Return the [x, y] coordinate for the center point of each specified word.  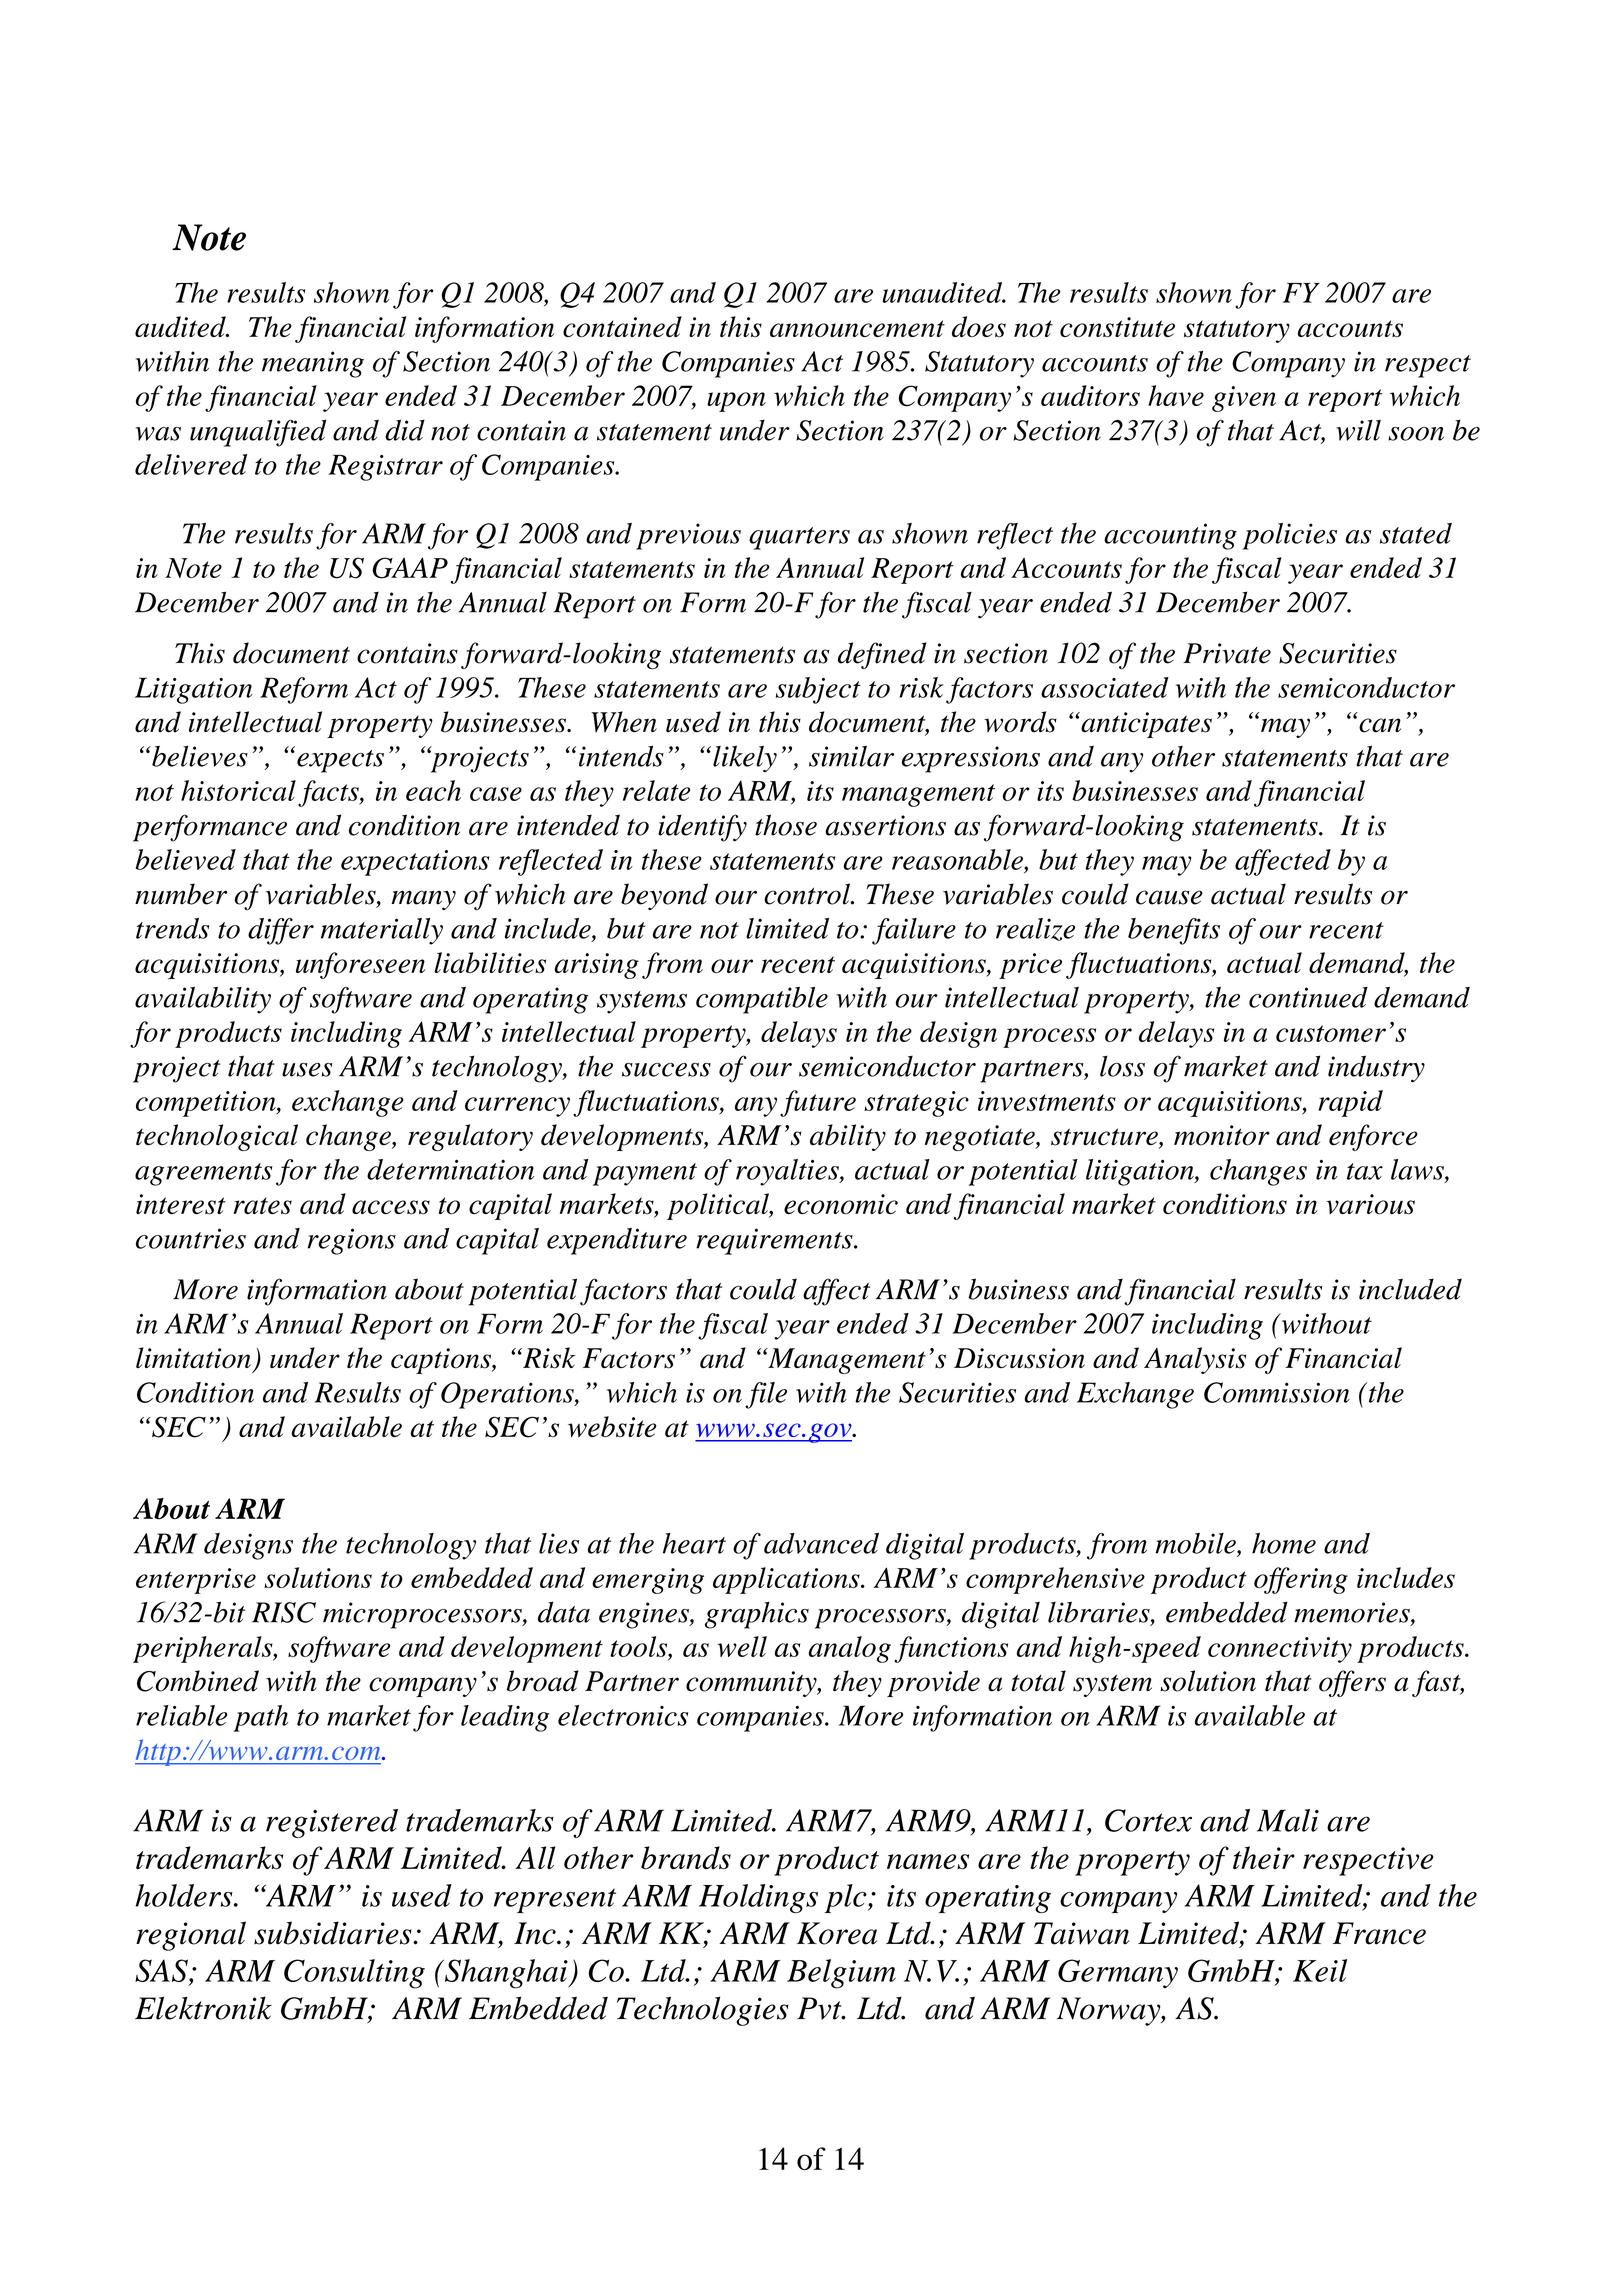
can [1380, 725]
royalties [788, 1172]
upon [736, 402]
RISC [284, 1612]
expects [340, 761]
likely [745, 759]
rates [263, 1206]
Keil [1320, 1970]
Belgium [841, 1974]
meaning [313, 364]
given [1244, 399]
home [1284, 1543]
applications [787, 1580]
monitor [1222, 1135]
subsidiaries [334, 1933]
